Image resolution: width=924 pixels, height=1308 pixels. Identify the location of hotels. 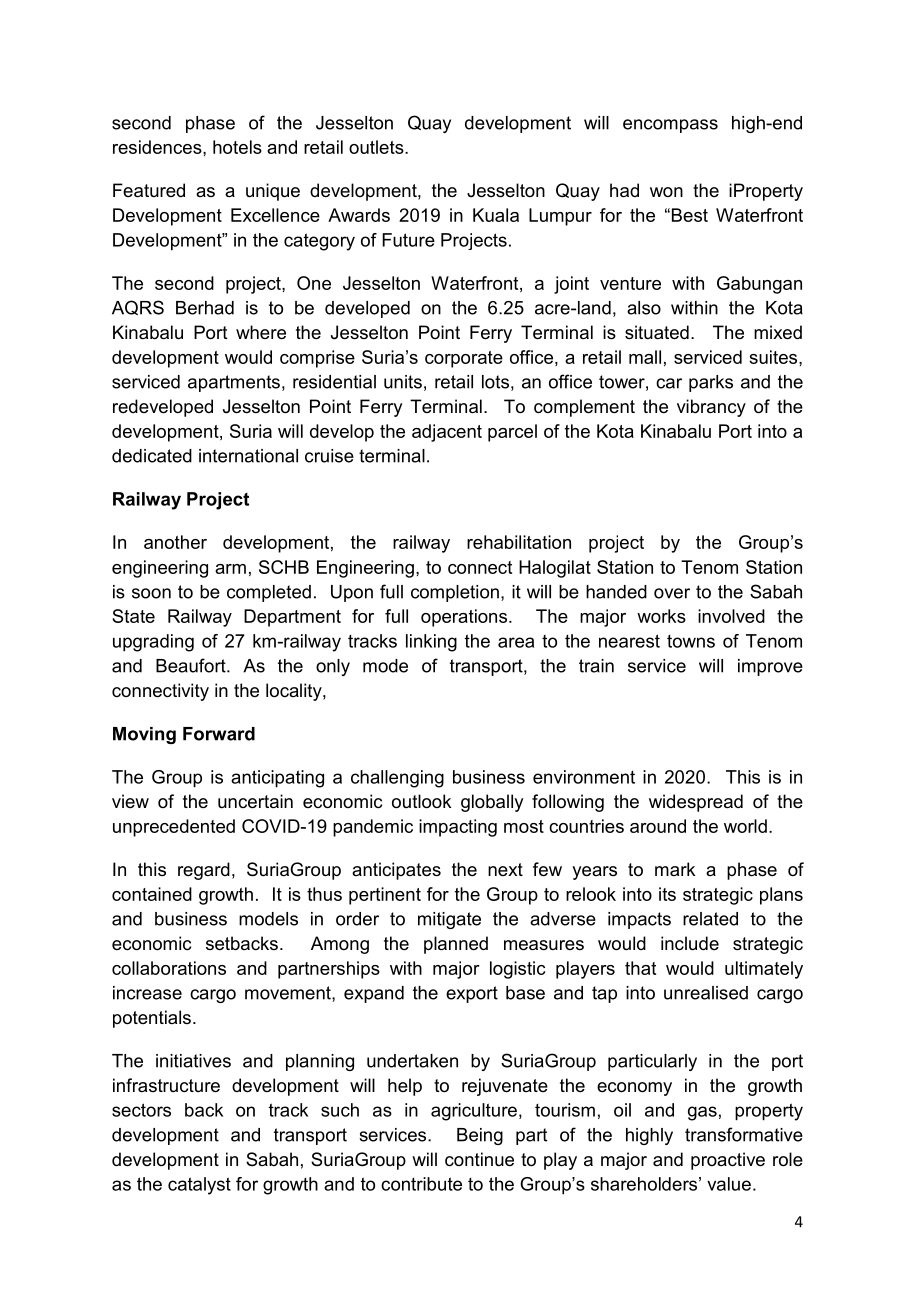
(237, 147).
